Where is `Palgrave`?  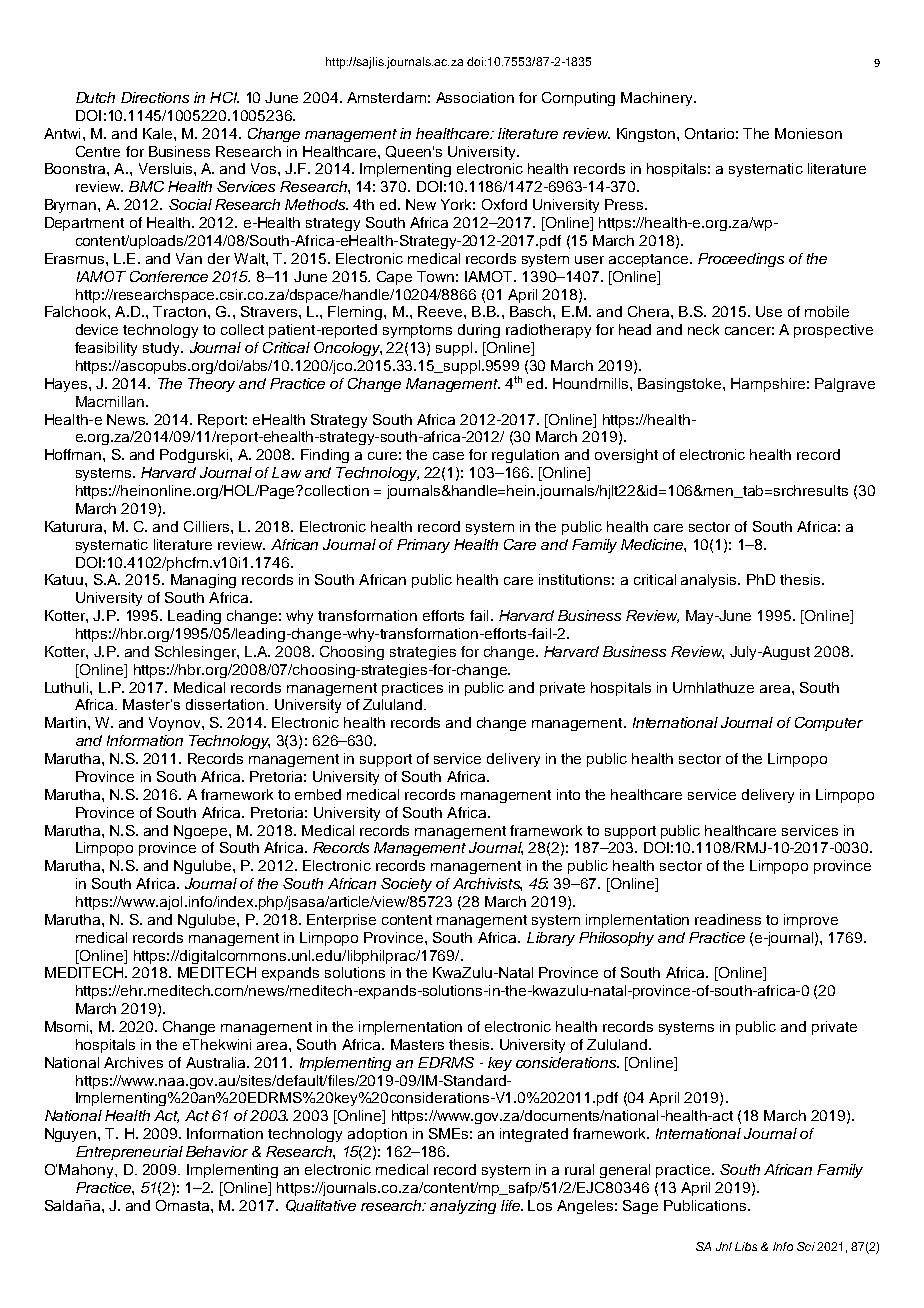
Palgrave is located at coordinates (845, 385).
